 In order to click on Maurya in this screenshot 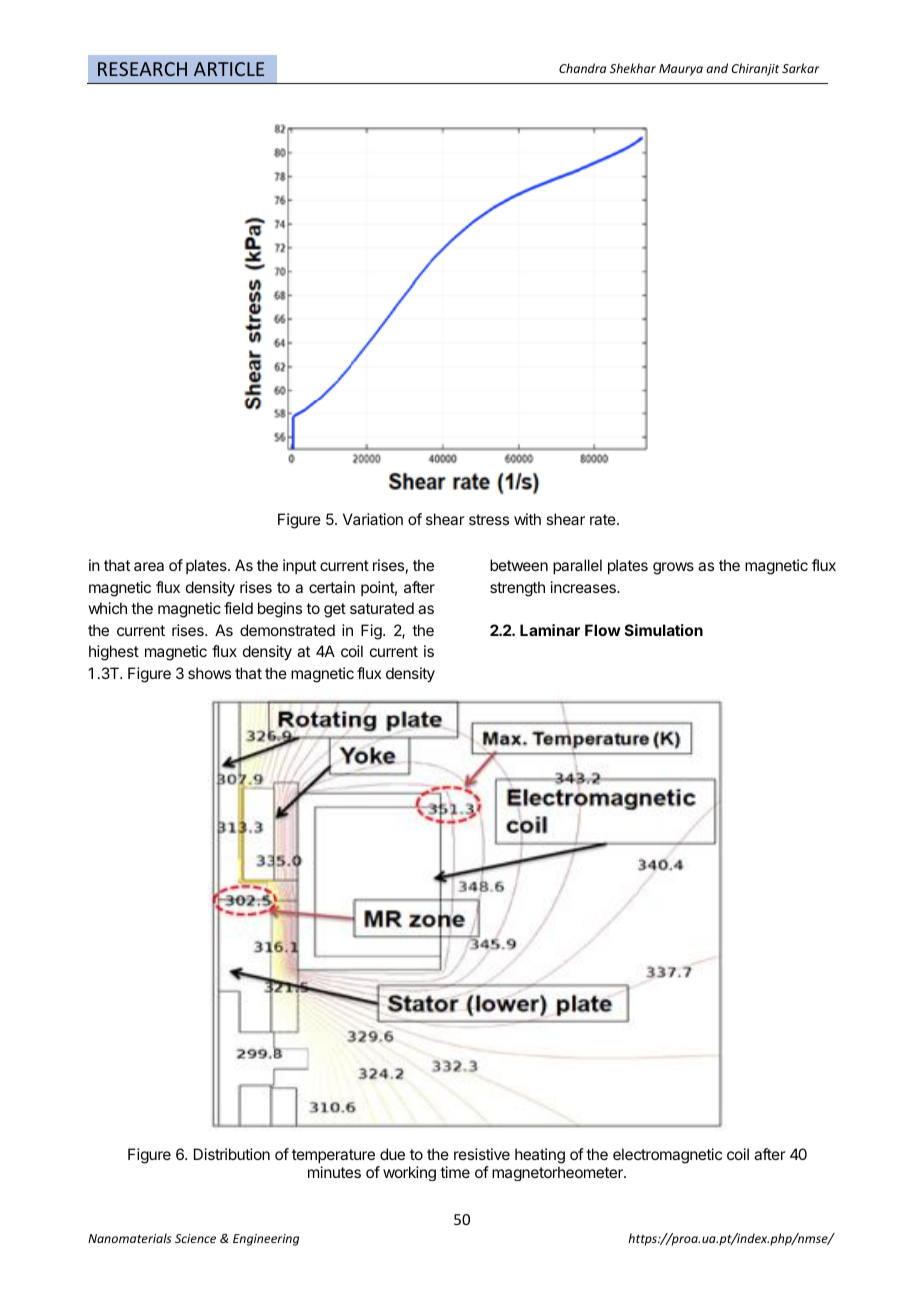, I will do `click(681, 70)`.
